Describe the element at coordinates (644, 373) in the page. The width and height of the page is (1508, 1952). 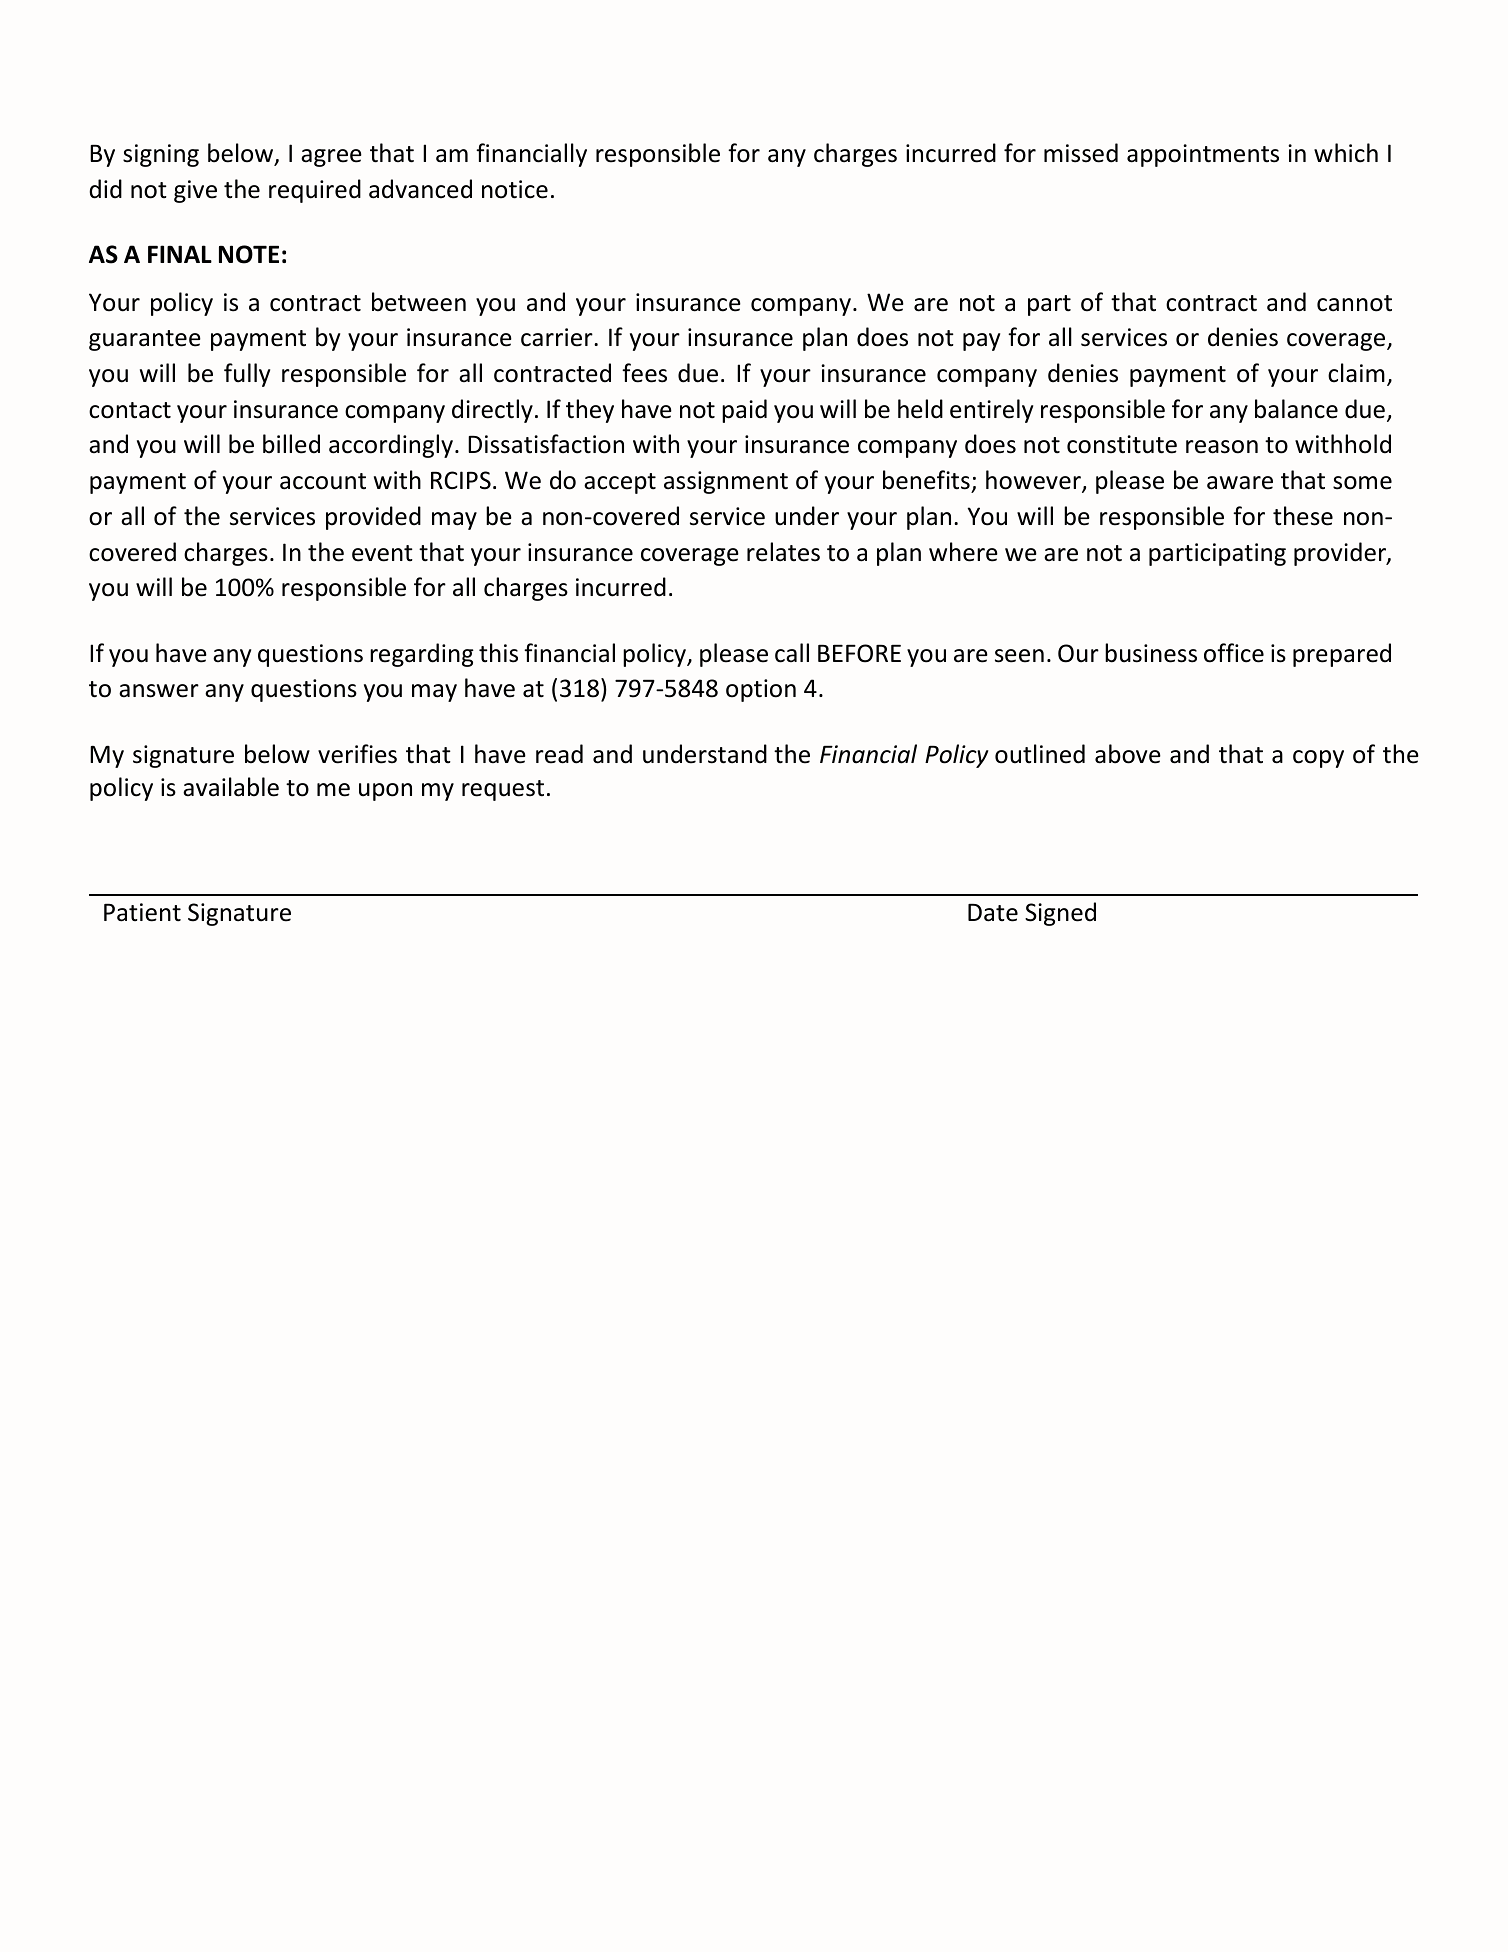
I see `fees` at that location.
